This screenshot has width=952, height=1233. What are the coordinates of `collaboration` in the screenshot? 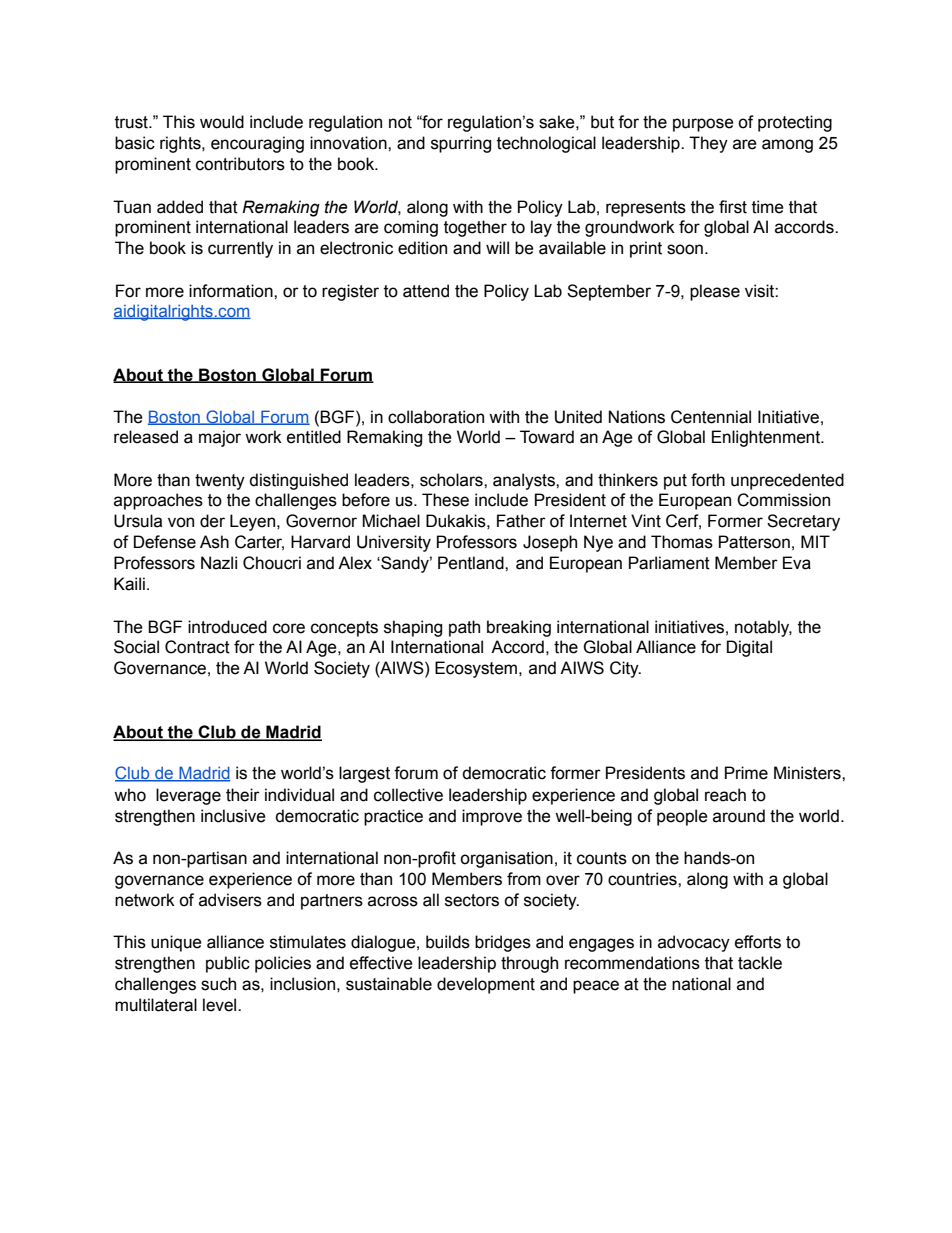 It's located at (436, 417).
